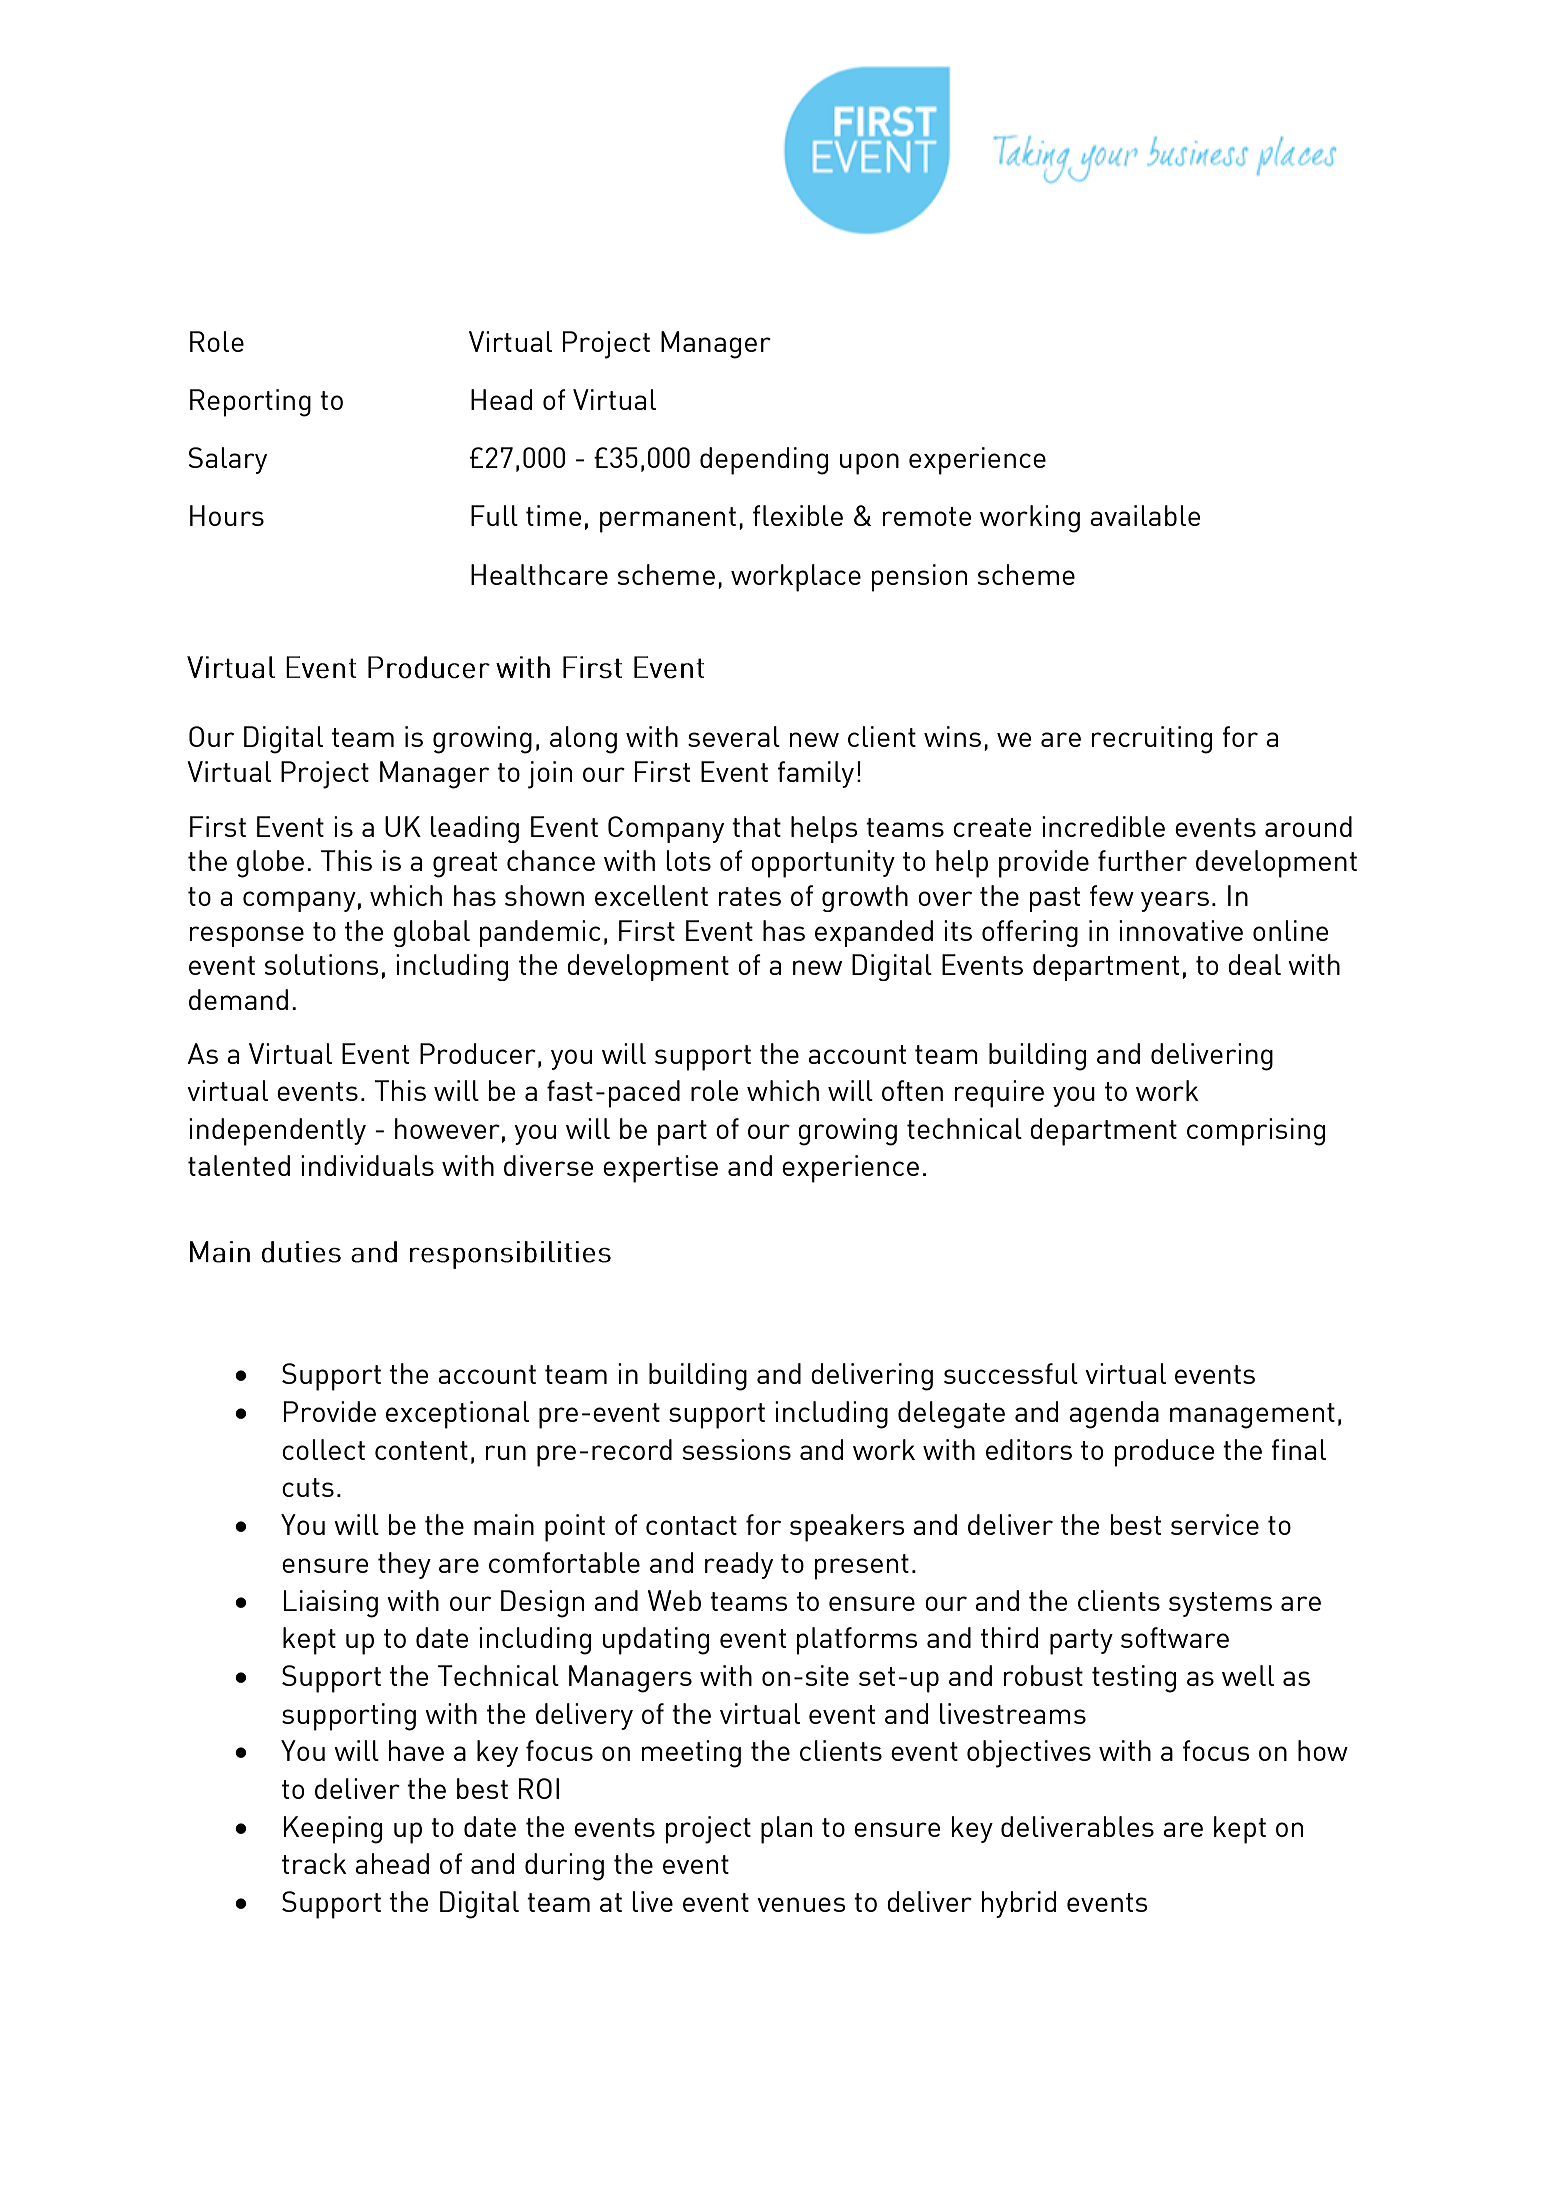  Describe the element at coordinates (1019, 1904) in the page. I see `hybrid` at that location.
